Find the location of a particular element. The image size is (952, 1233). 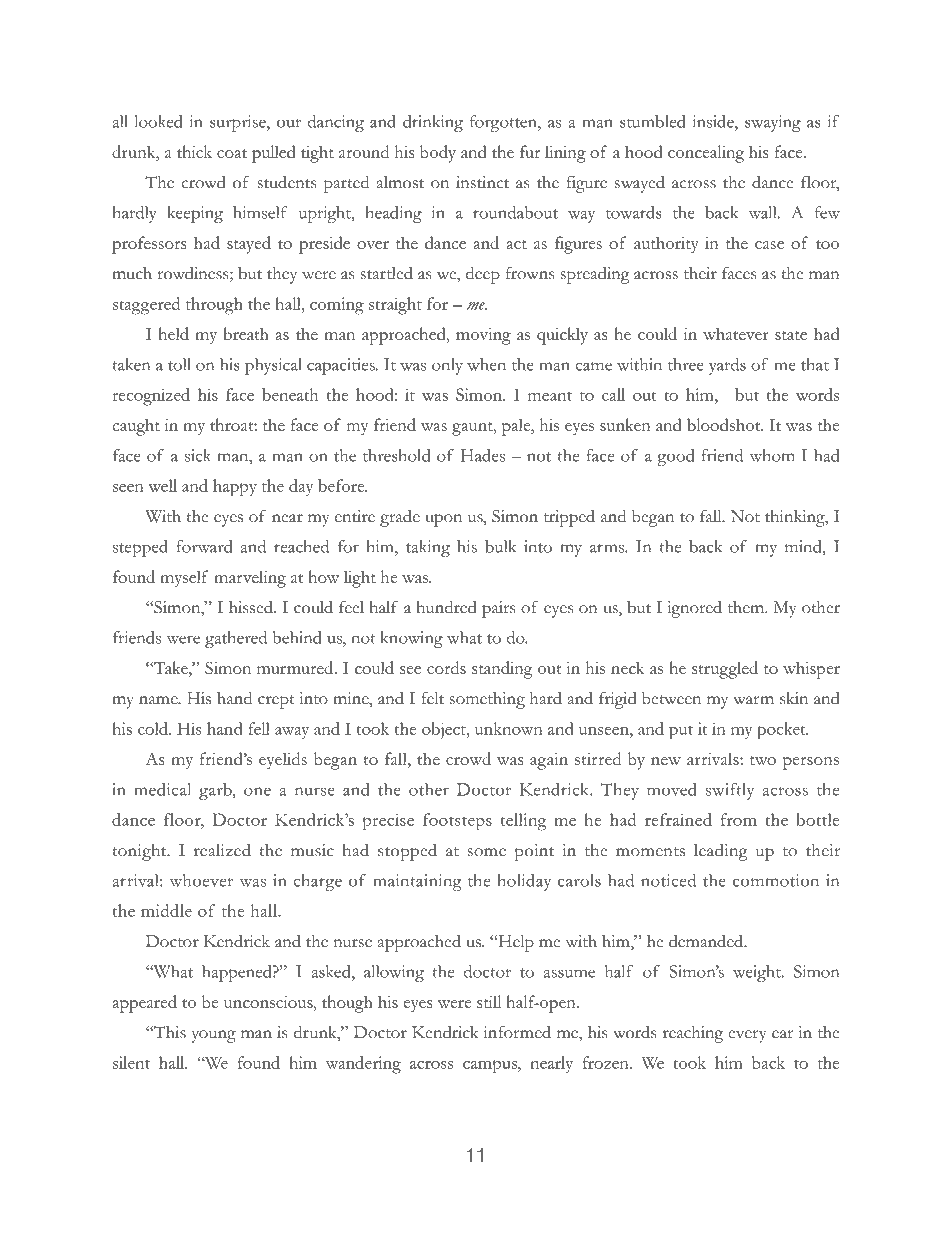

pairs is located at coordinates (498, 609).
